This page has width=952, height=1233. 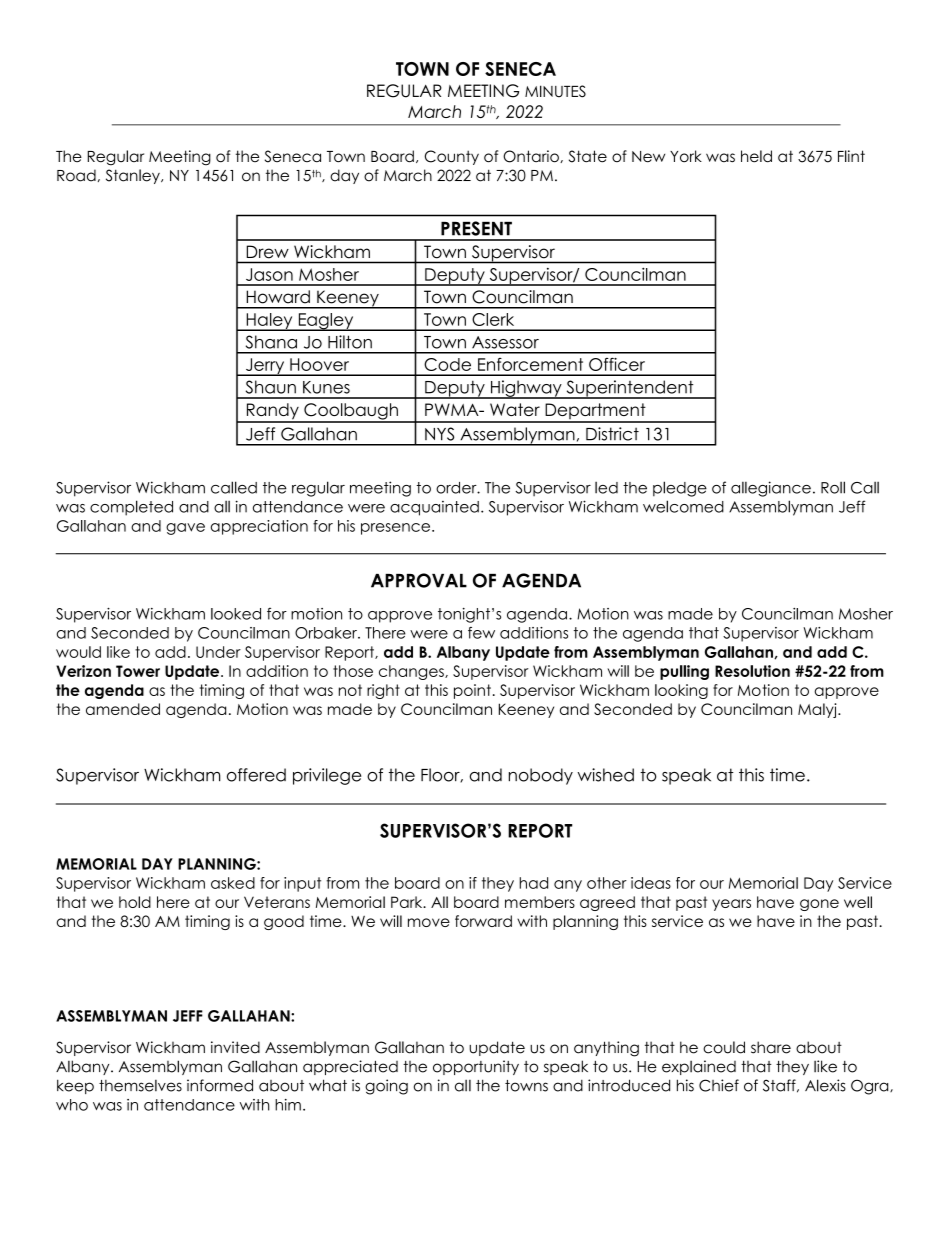 What do you see at coordinates (131, 508) in the page?
I see `completed` at bounding box center [131, 508].
